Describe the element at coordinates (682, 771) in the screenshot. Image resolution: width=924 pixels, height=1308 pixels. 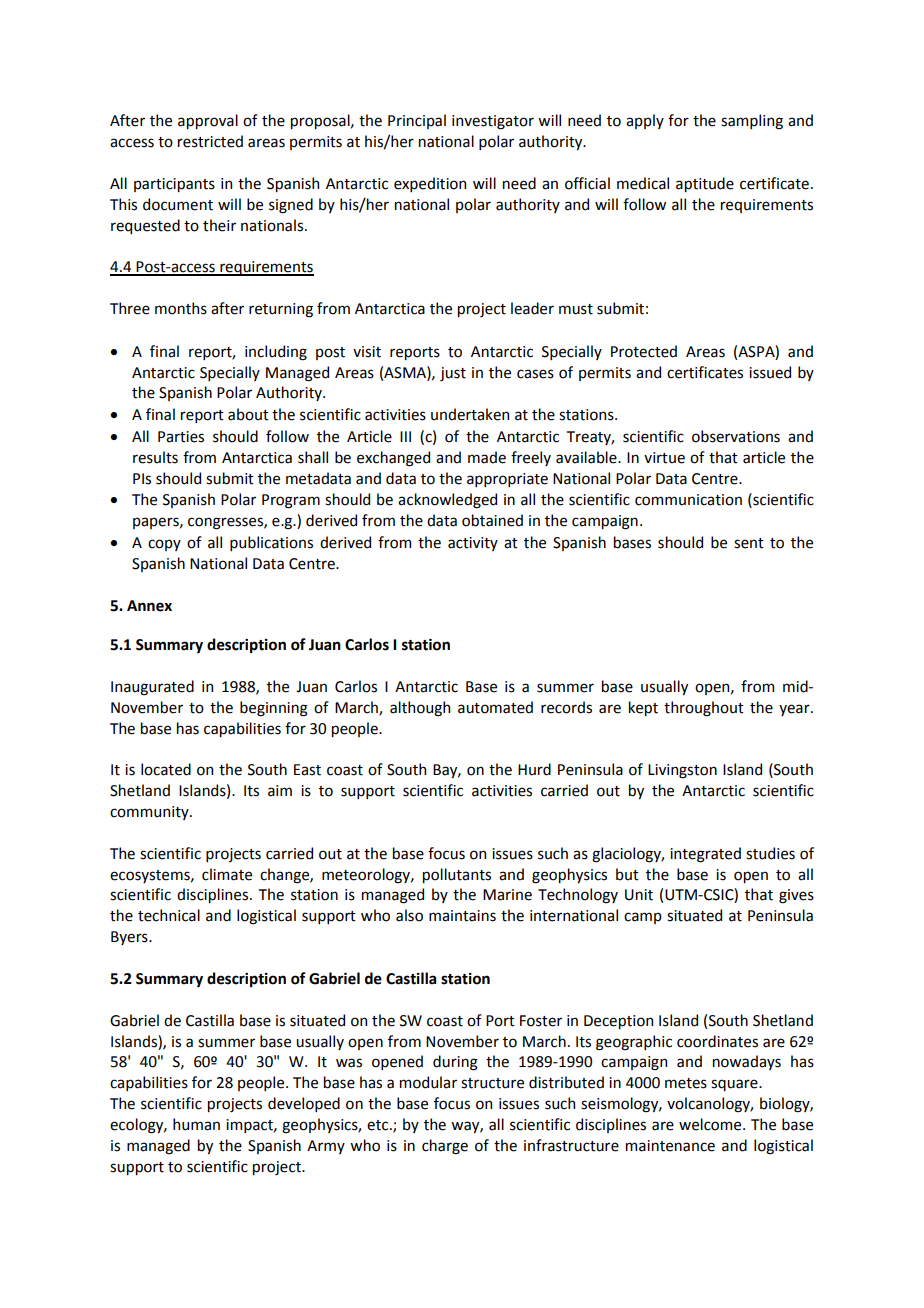
I see `Livingston` at that location.
